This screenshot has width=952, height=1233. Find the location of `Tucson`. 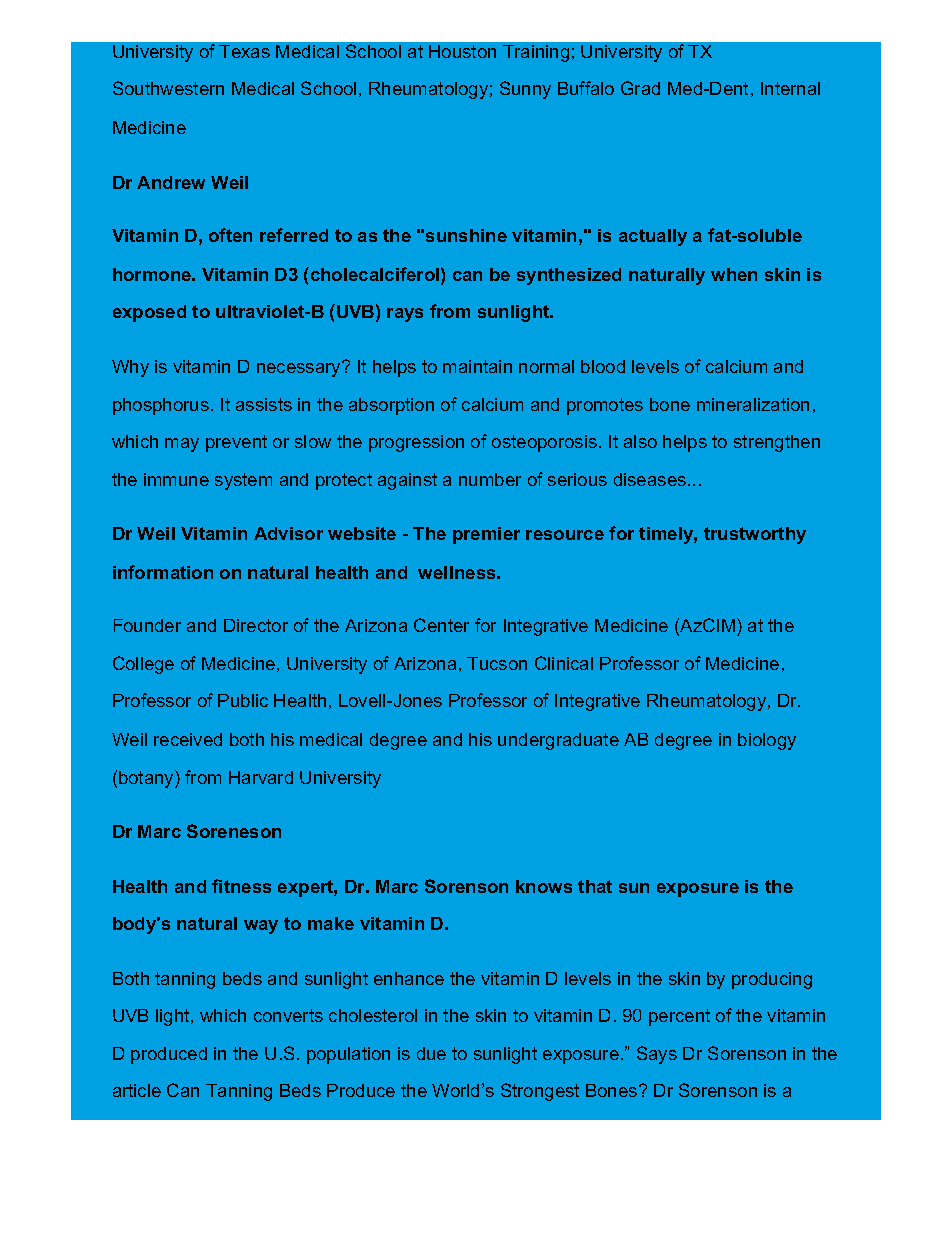

Tucson is located at coordinates (497, 663).
